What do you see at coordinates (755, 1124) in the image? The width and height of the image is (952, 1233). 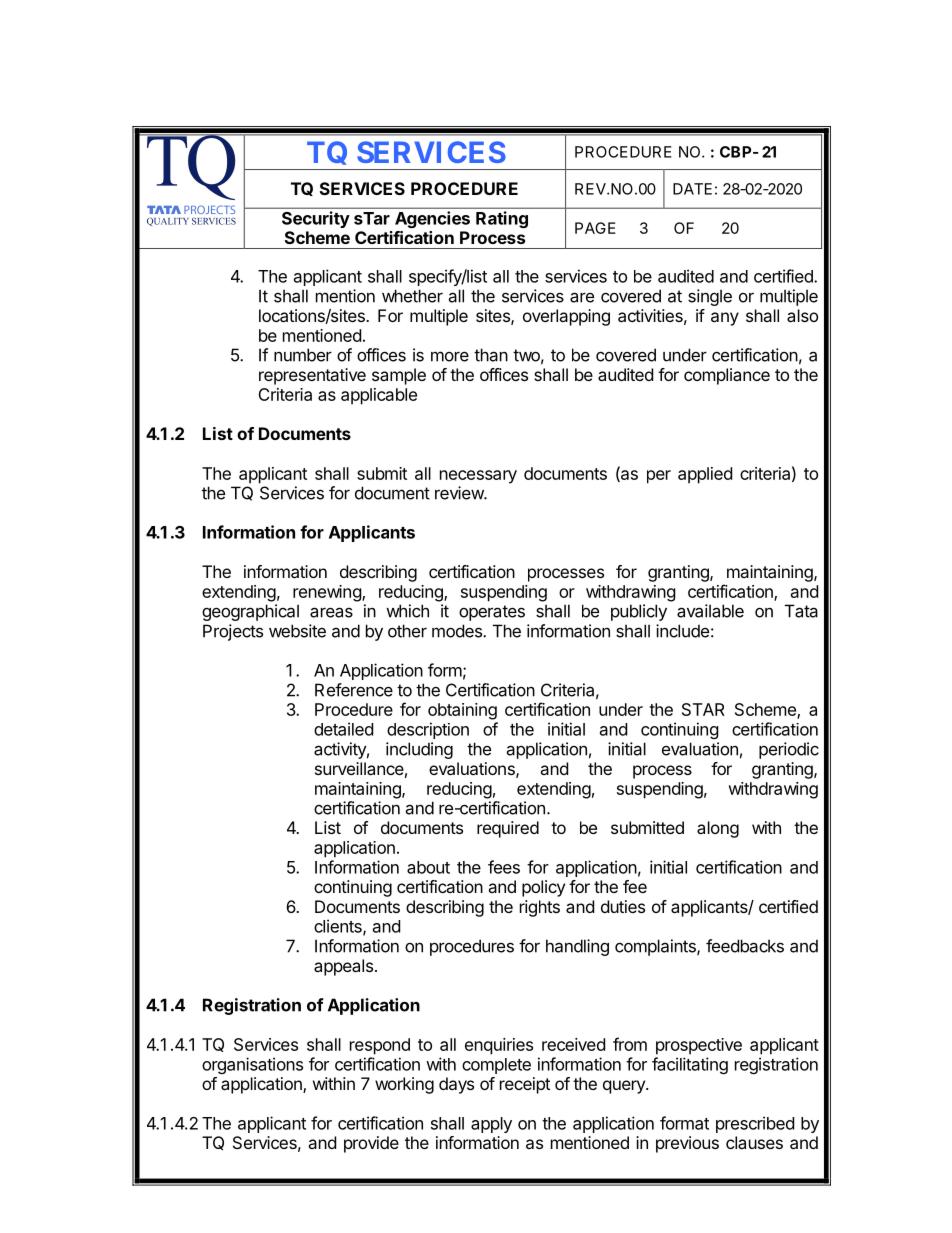 I see `prescribed` at bounding box center [755, 1124].
